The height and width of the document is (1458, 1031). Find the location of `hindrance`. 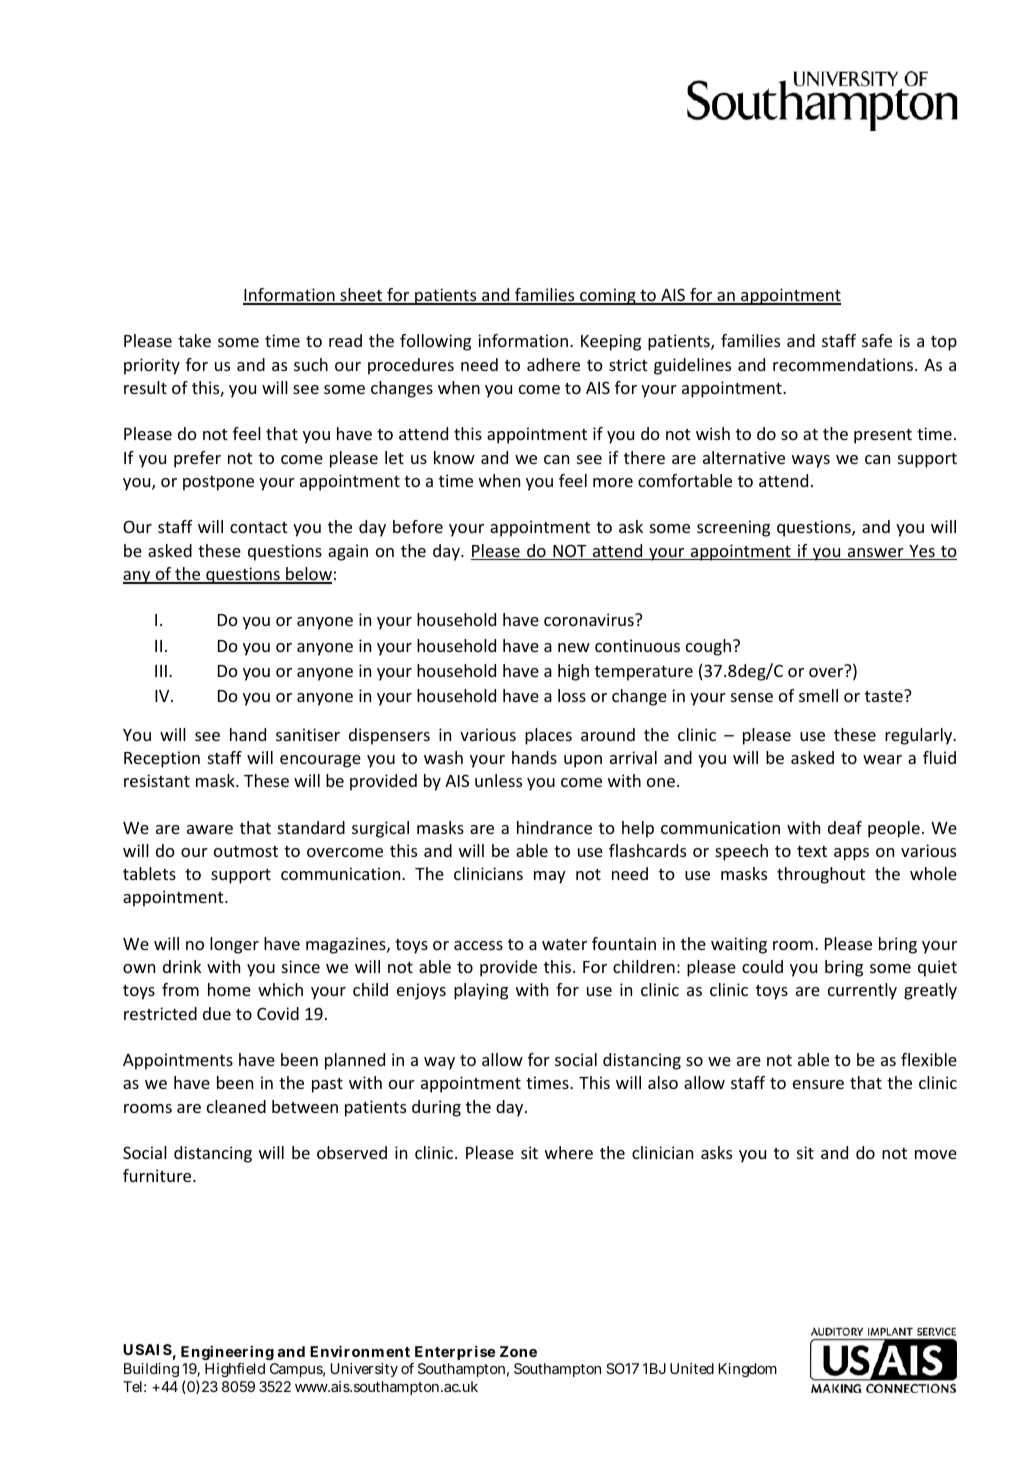

hindrance is located at coordinates (554, 827).
